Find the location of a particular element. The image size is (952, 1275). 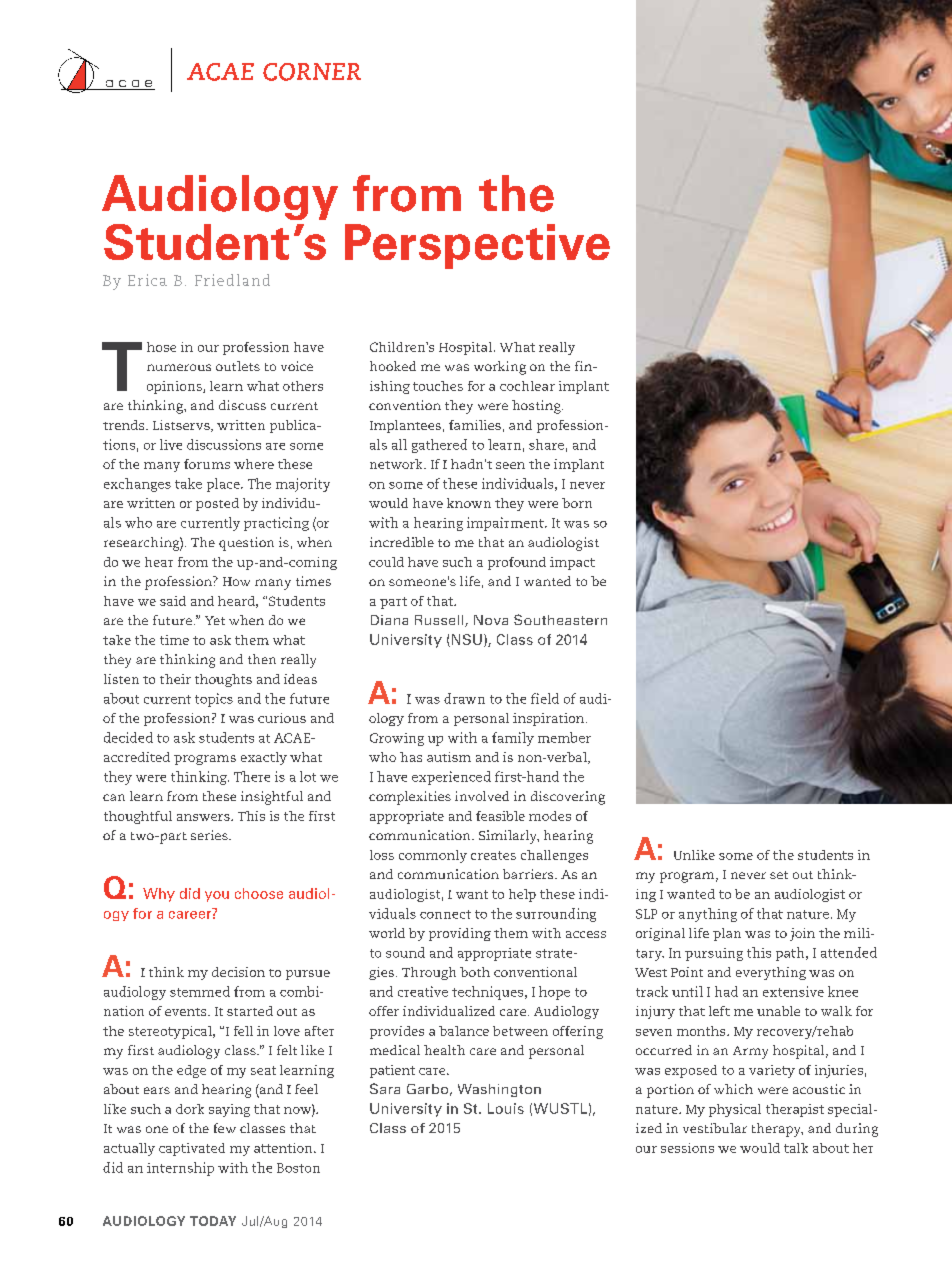

working is located at coordinates (500, 368).
